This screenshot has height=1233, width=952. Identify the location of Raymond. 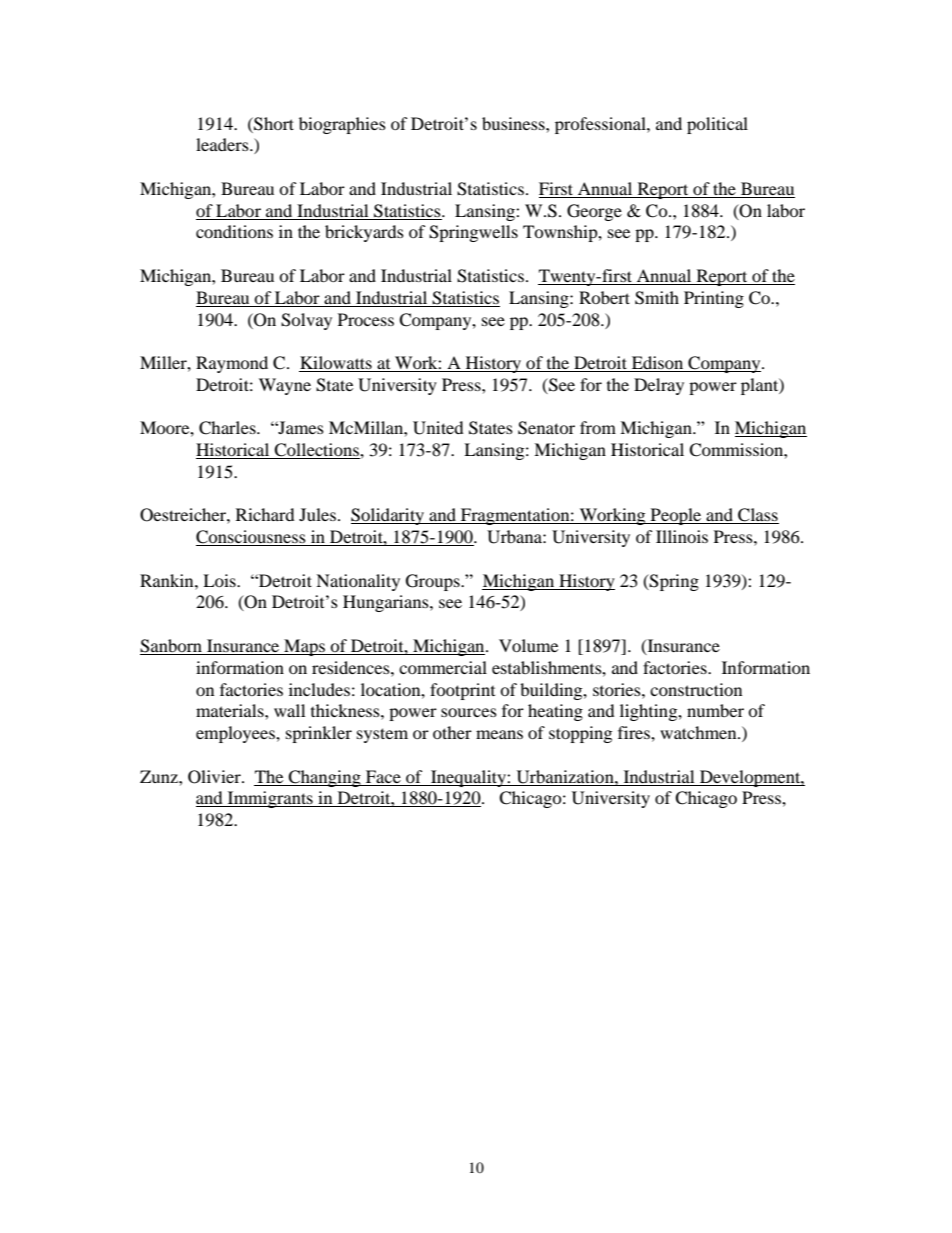
(232, 364).
